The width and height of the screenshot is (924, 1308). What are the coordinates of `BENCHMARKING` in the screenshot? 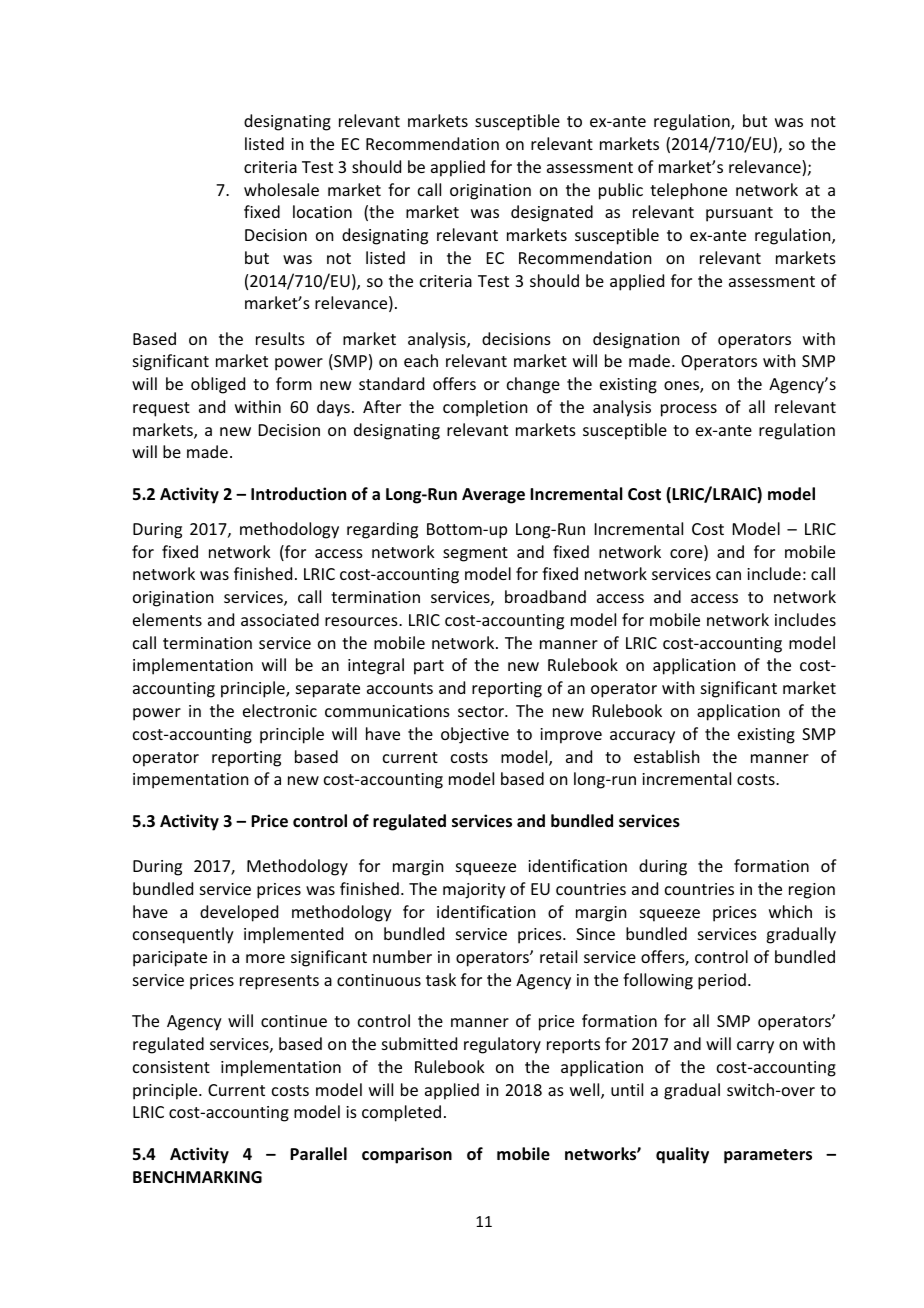 It's located at (197, 1177).
